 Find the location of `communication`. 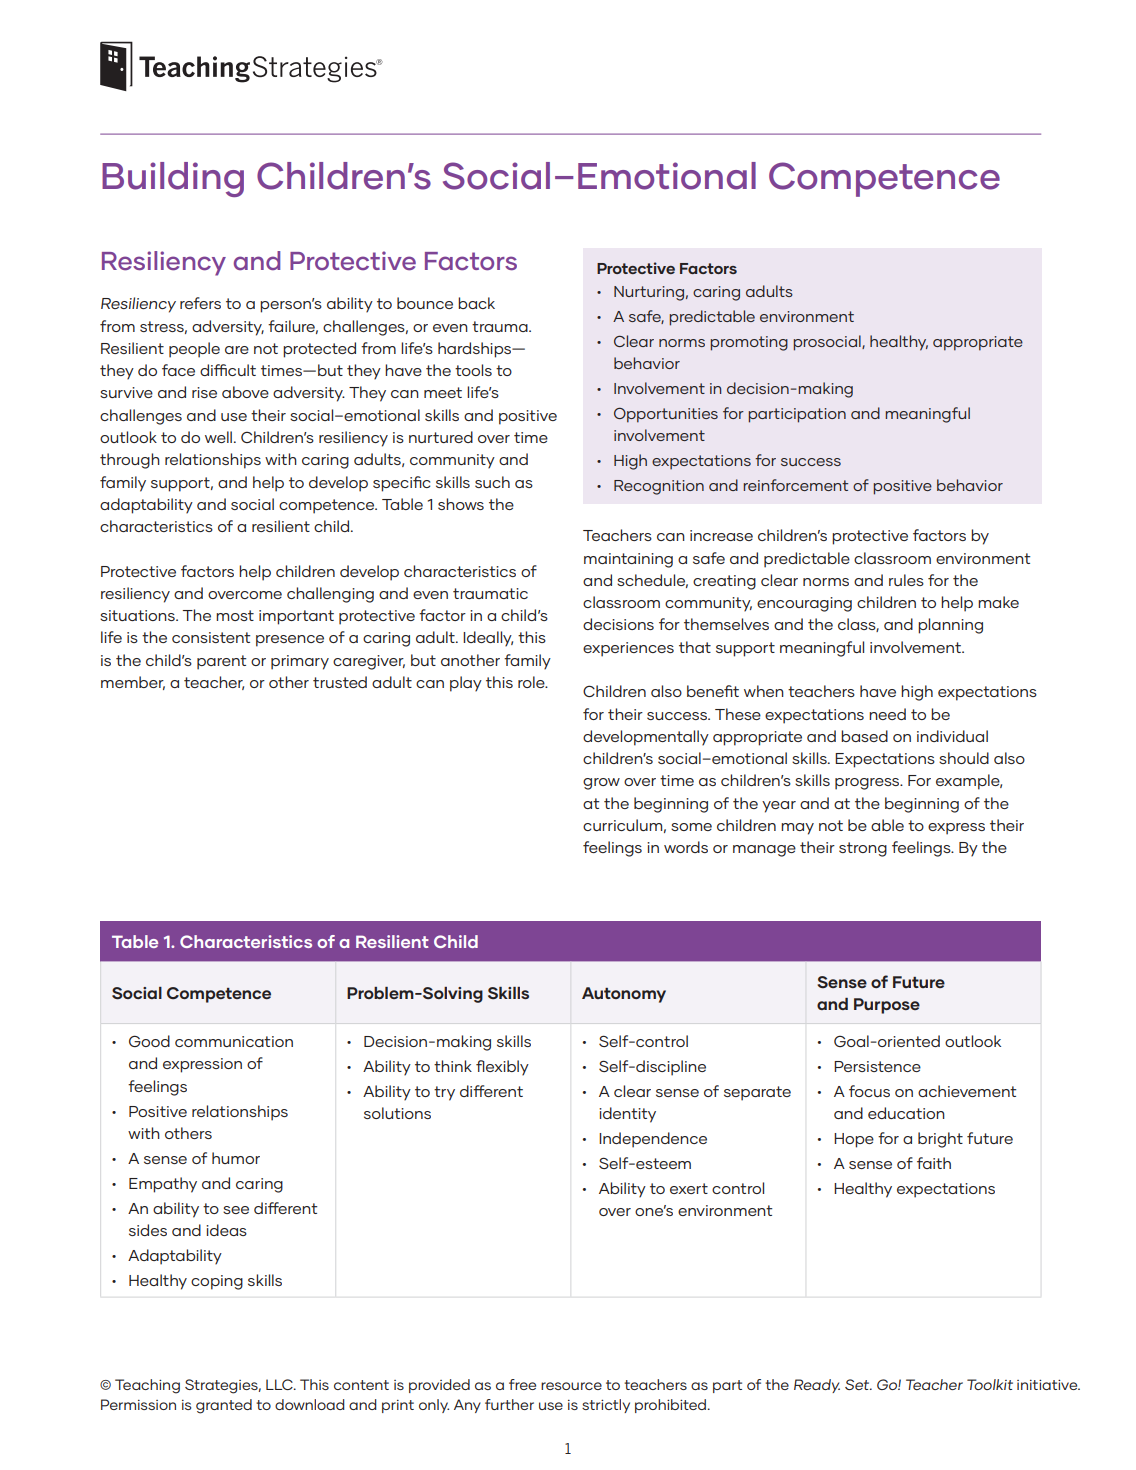

communication is located at coordinates (234, 1041).
